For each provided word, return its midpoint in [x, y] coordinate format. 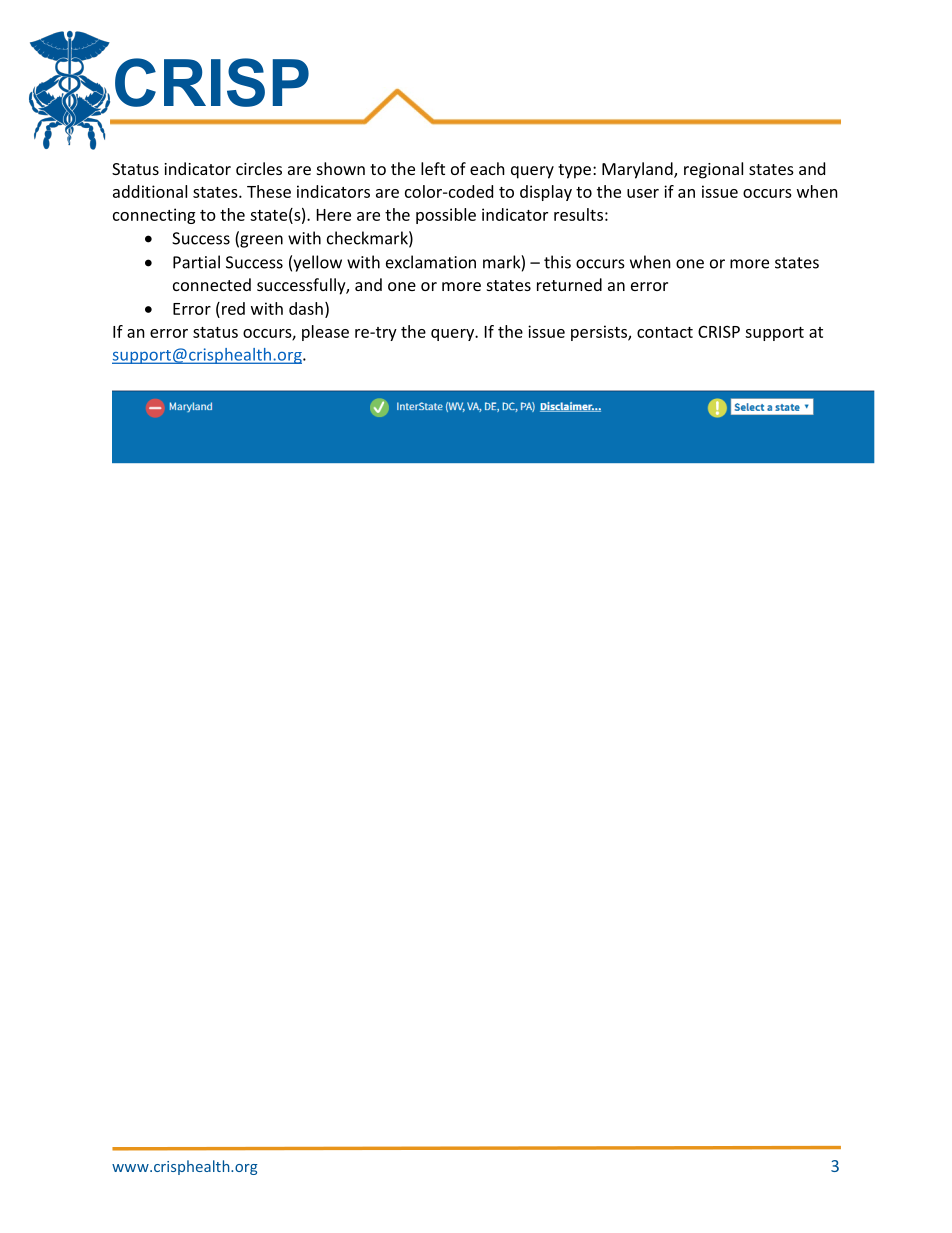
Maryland [638, 170]
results [578, 214]
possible [446, 216]
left [433, 168]
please [325, 333]
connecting [154, 216]
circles [259, 168]
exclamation [431, 262]
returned [569, 284]
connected [212, 284]
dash [306, 308]
